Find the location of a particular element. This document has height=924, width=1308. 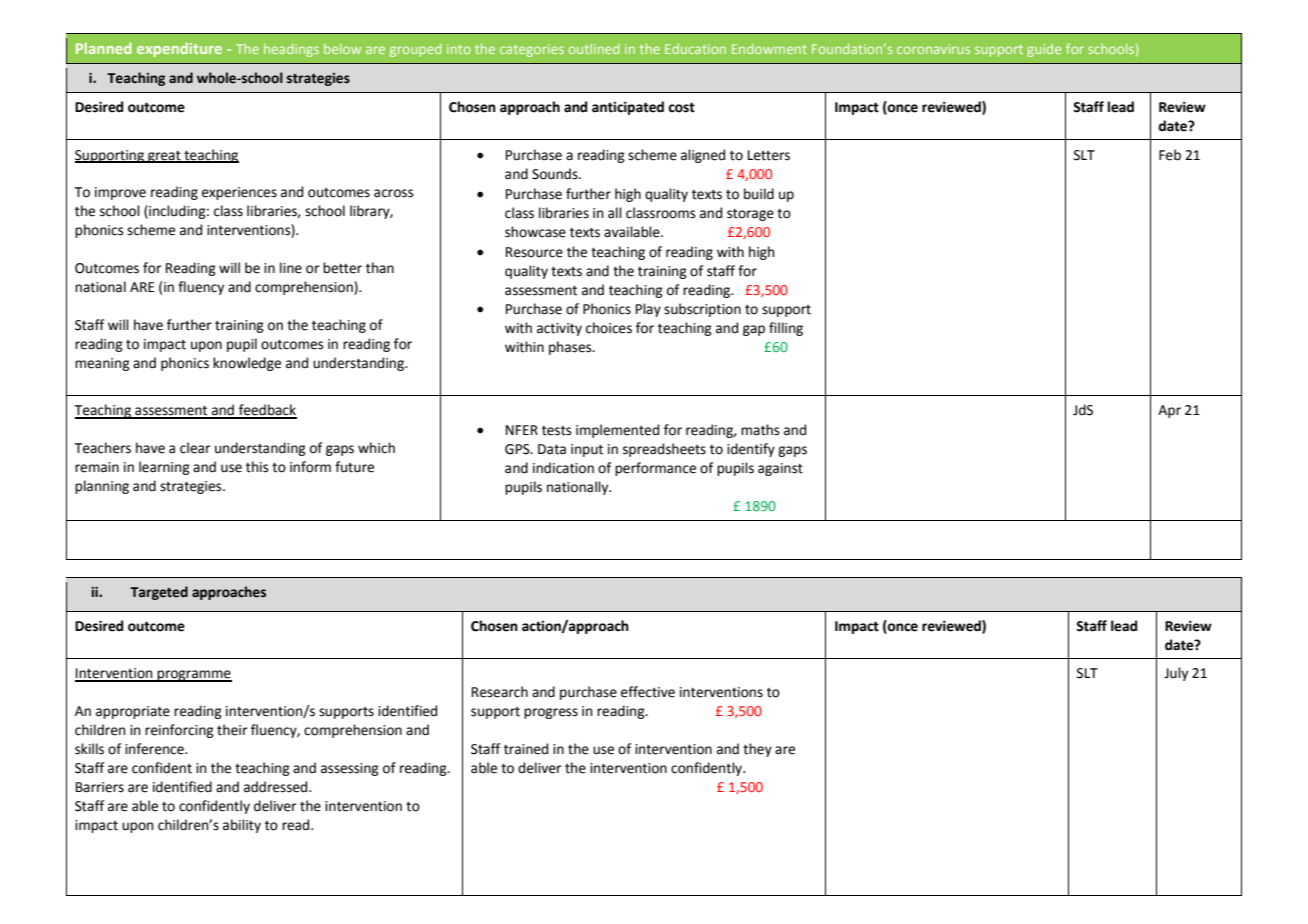

Apr is located at coordinates (1169, 411).
